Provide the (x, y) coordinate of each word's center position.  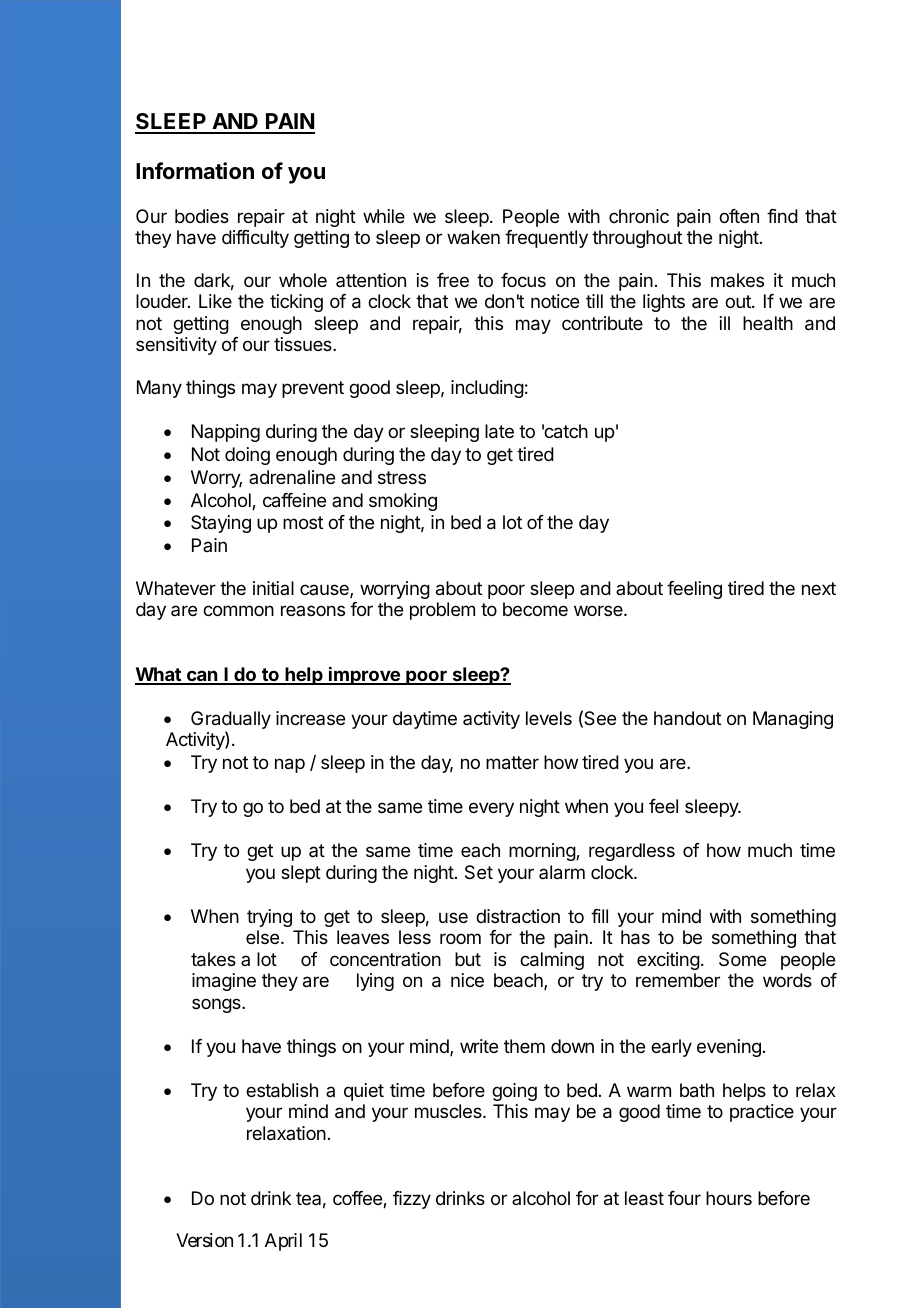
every (491, 809)
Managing (793, 720)
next (819, 588)
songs (217, 1005)
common (238, 610)
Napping (226, 433)
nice (467, 980)
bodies (202, 216)
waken (473, 237)
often (739, 216)
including (487, 389)
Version (204, 1240)
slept (301, 874)
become (535, 609)
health (768, 323)
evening (729, 1048)
